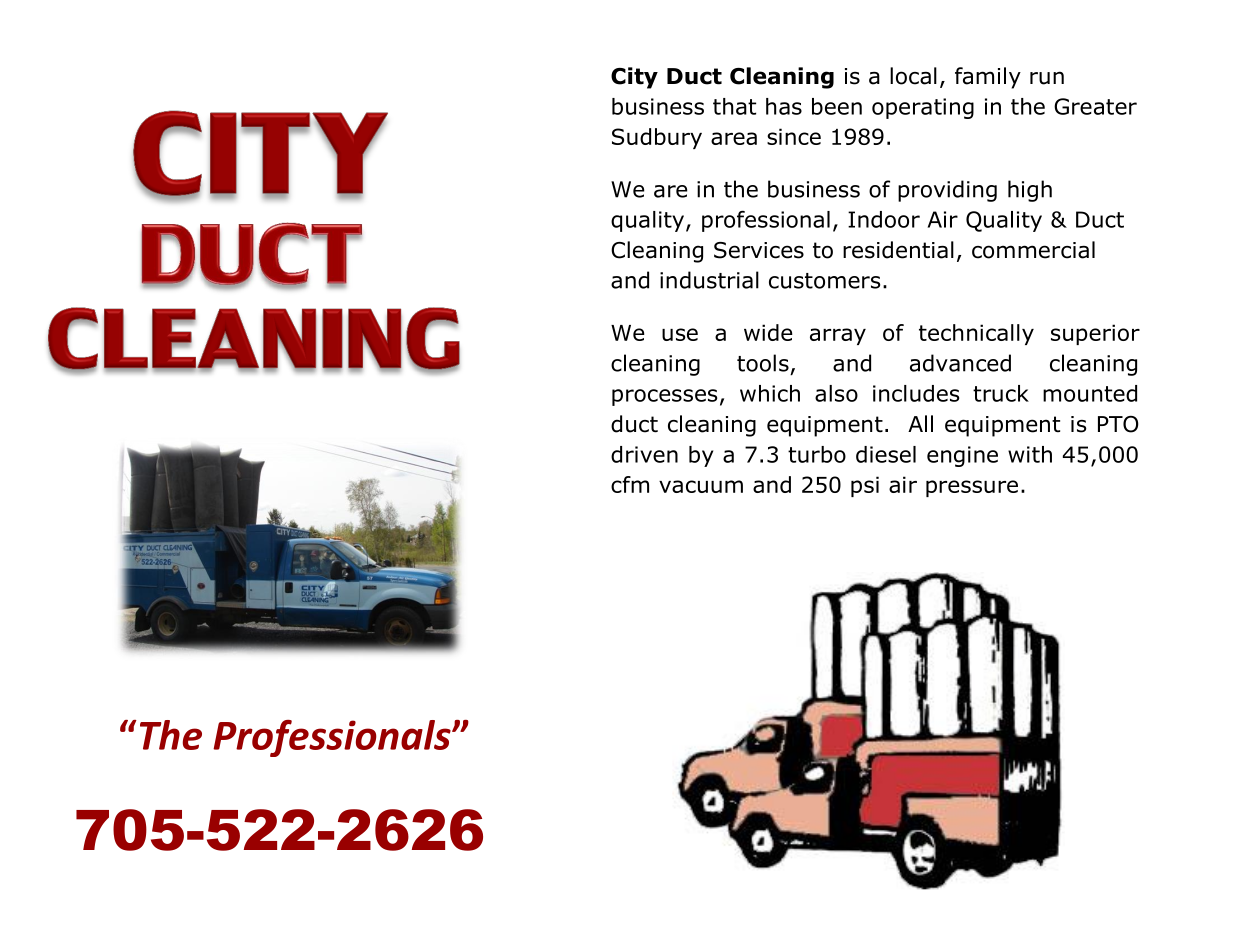 Image resolution: width=1233 pixels, height=952 pixels. What do you see at coordinates (1030, 454) in the image?
I see `with` at bounding box center [1030, 454].
